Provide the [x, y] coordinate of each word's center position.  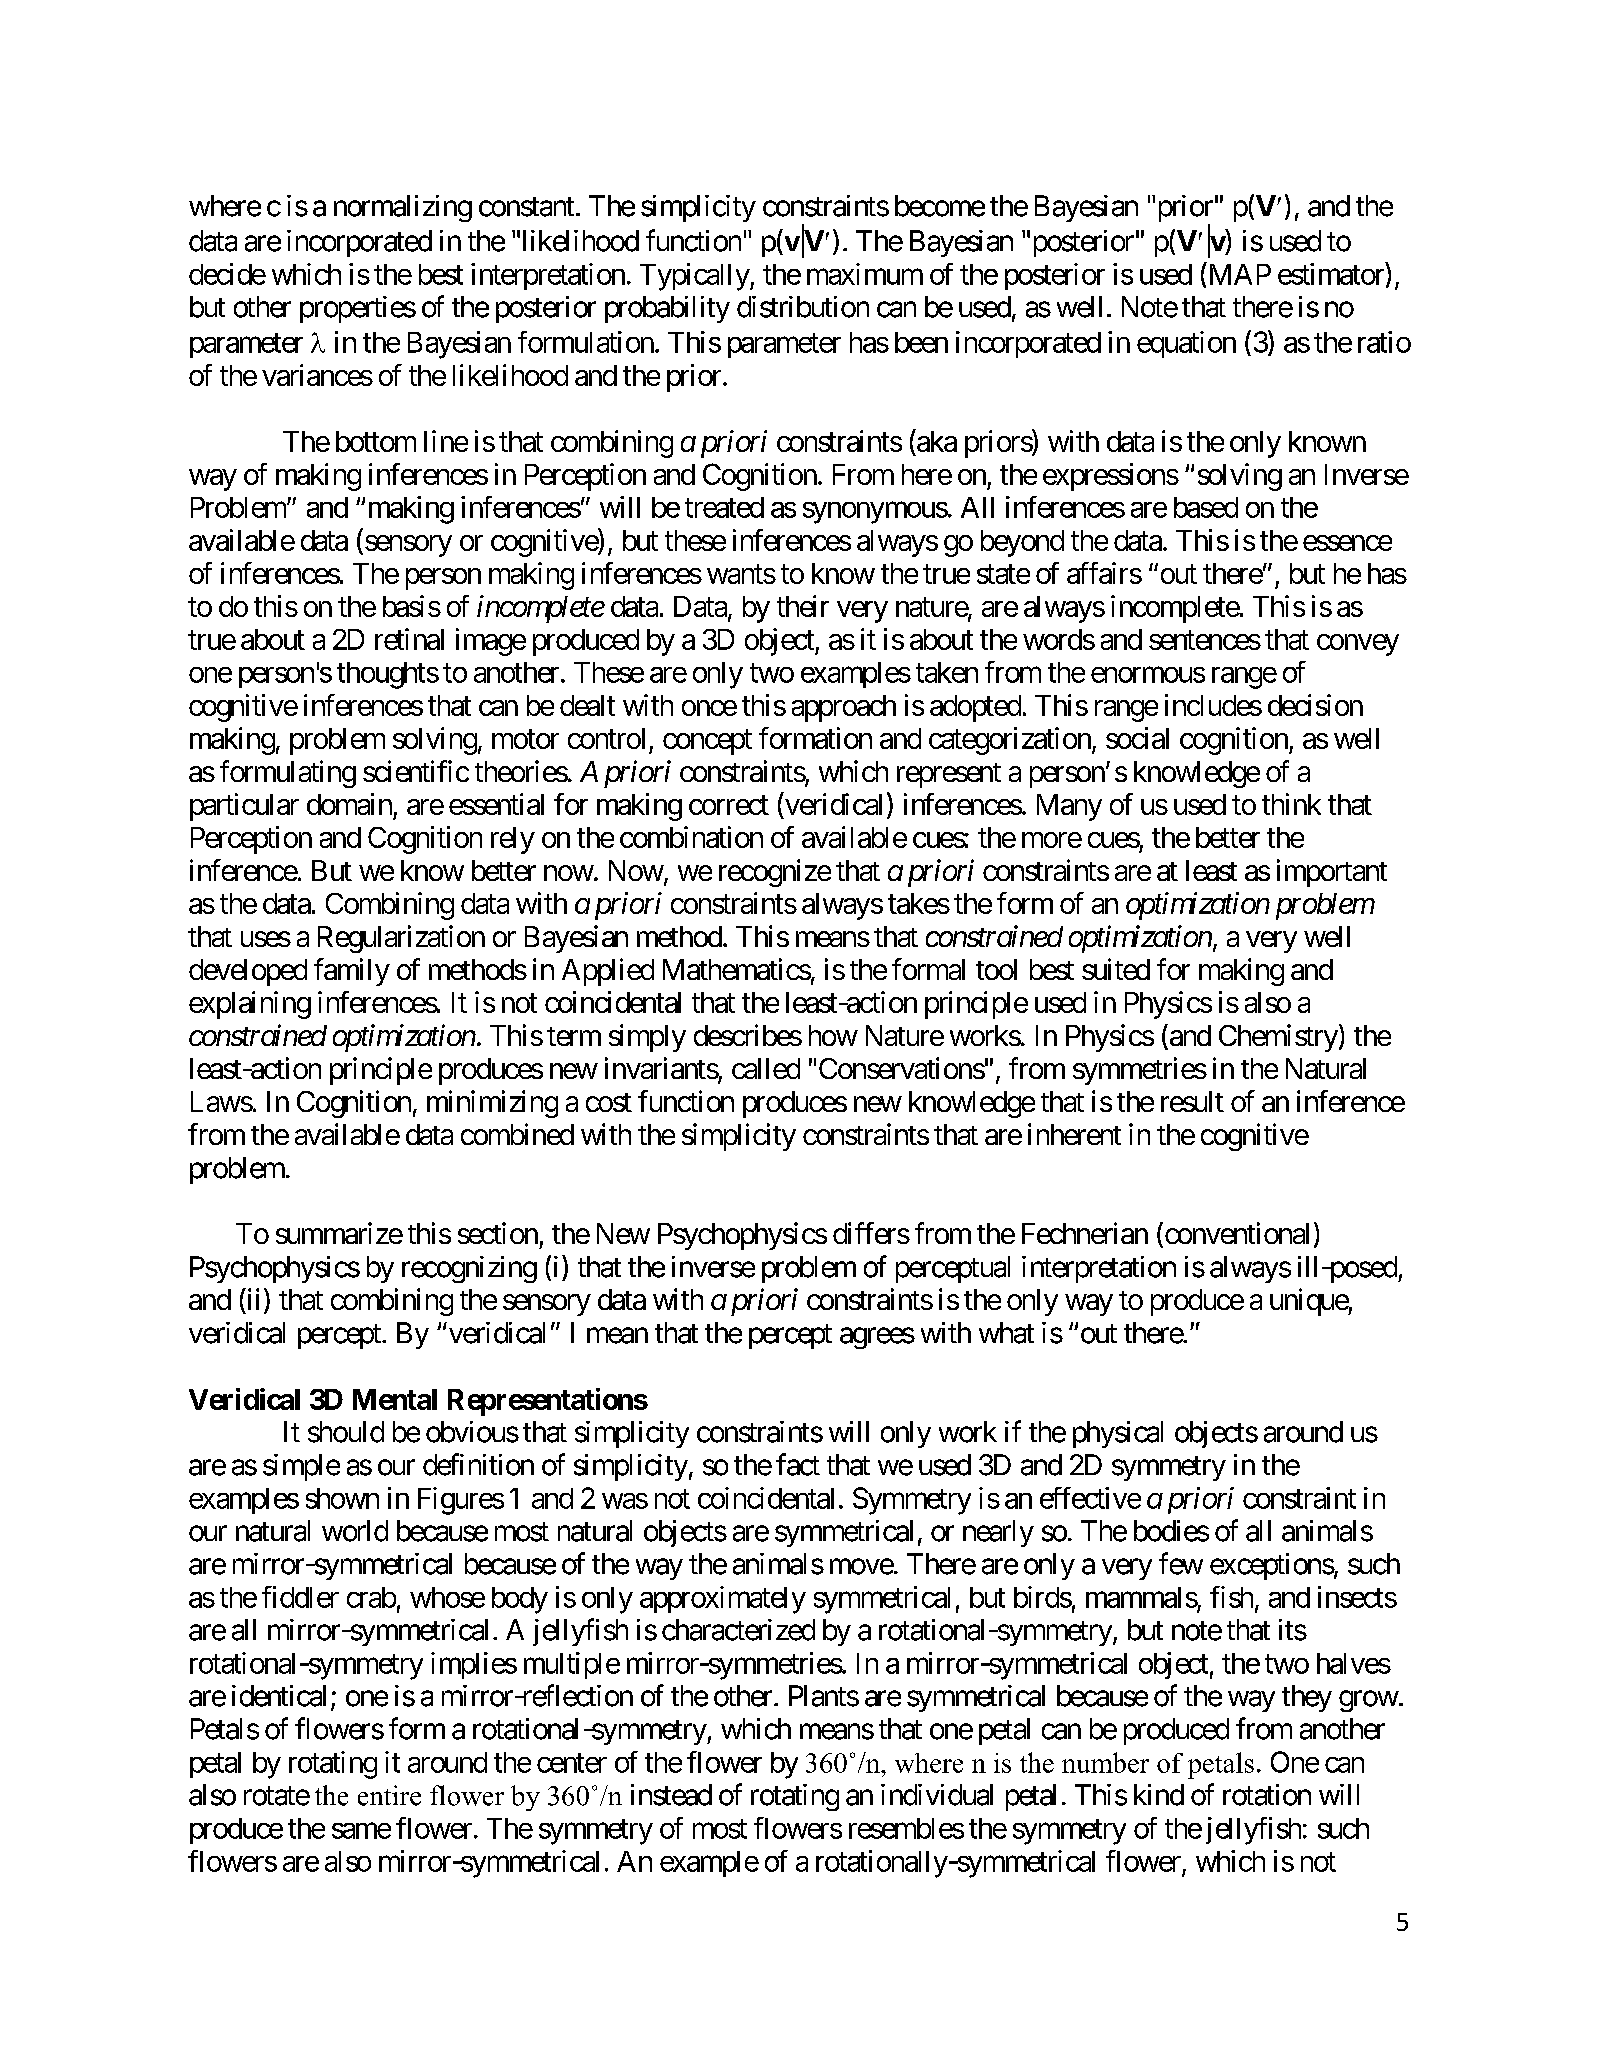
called [766, 1068]
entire [389, 1795]
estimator [1332, 273]
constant [526, 207]
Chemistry [1278, 1038]
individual [937, 1795]
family [352, 972]
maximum [865, 274]
